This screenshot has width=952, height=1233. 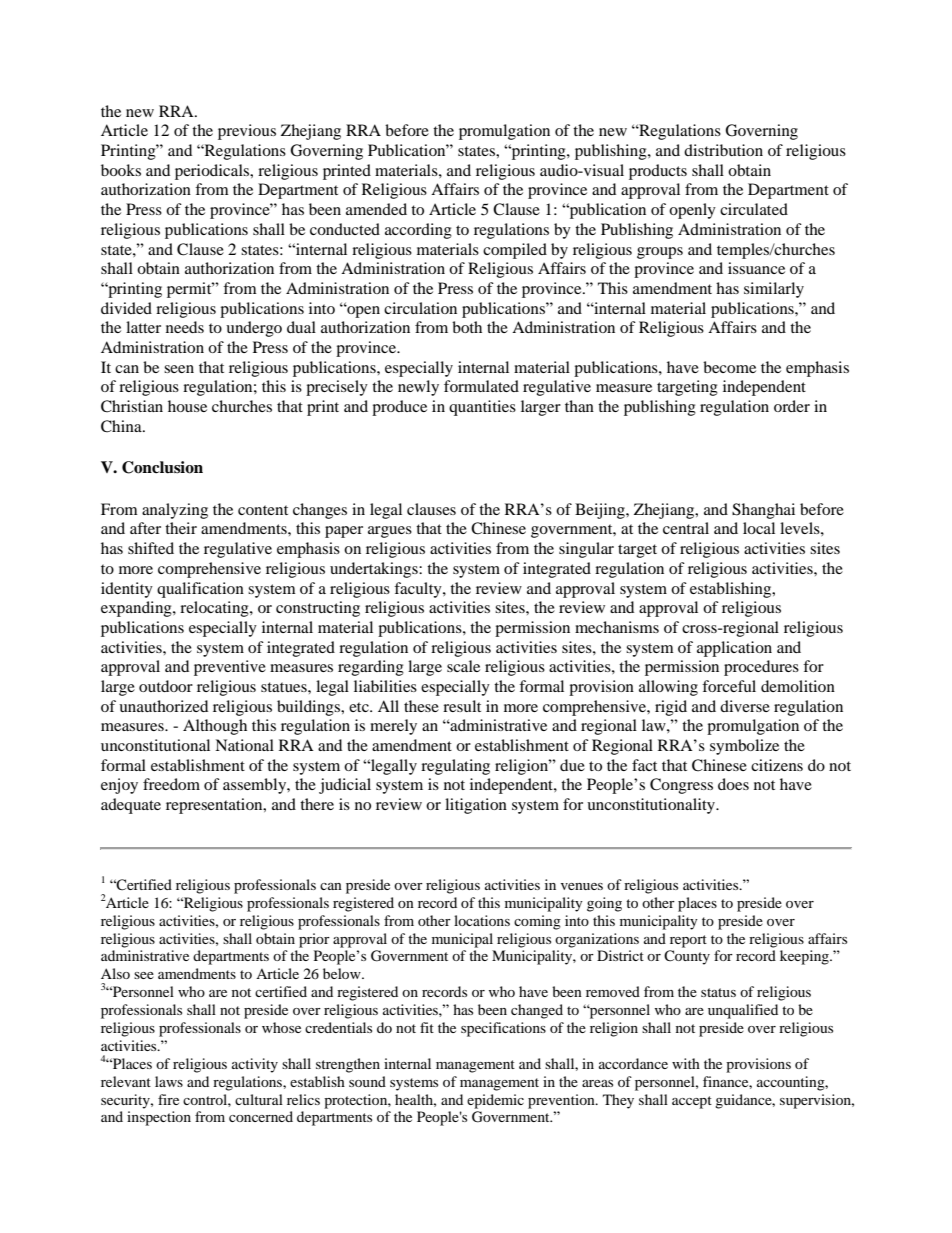 What do you see at coordinates (418, 231) in the screenshot?
I see `according` at bounding box center [418, 231].
